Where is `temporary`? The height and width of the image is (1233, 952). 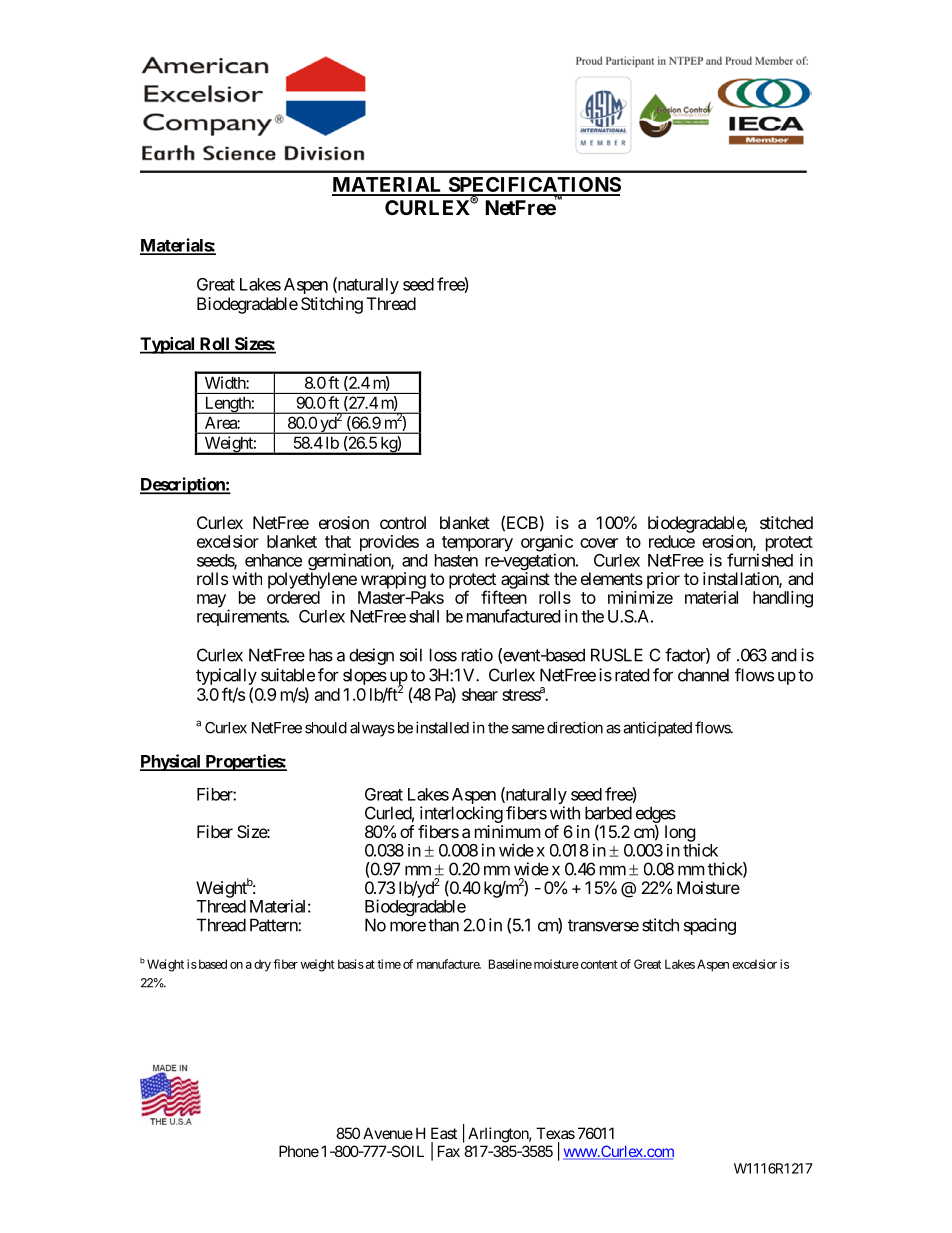 temporary is located at coordinates (477, 544).
